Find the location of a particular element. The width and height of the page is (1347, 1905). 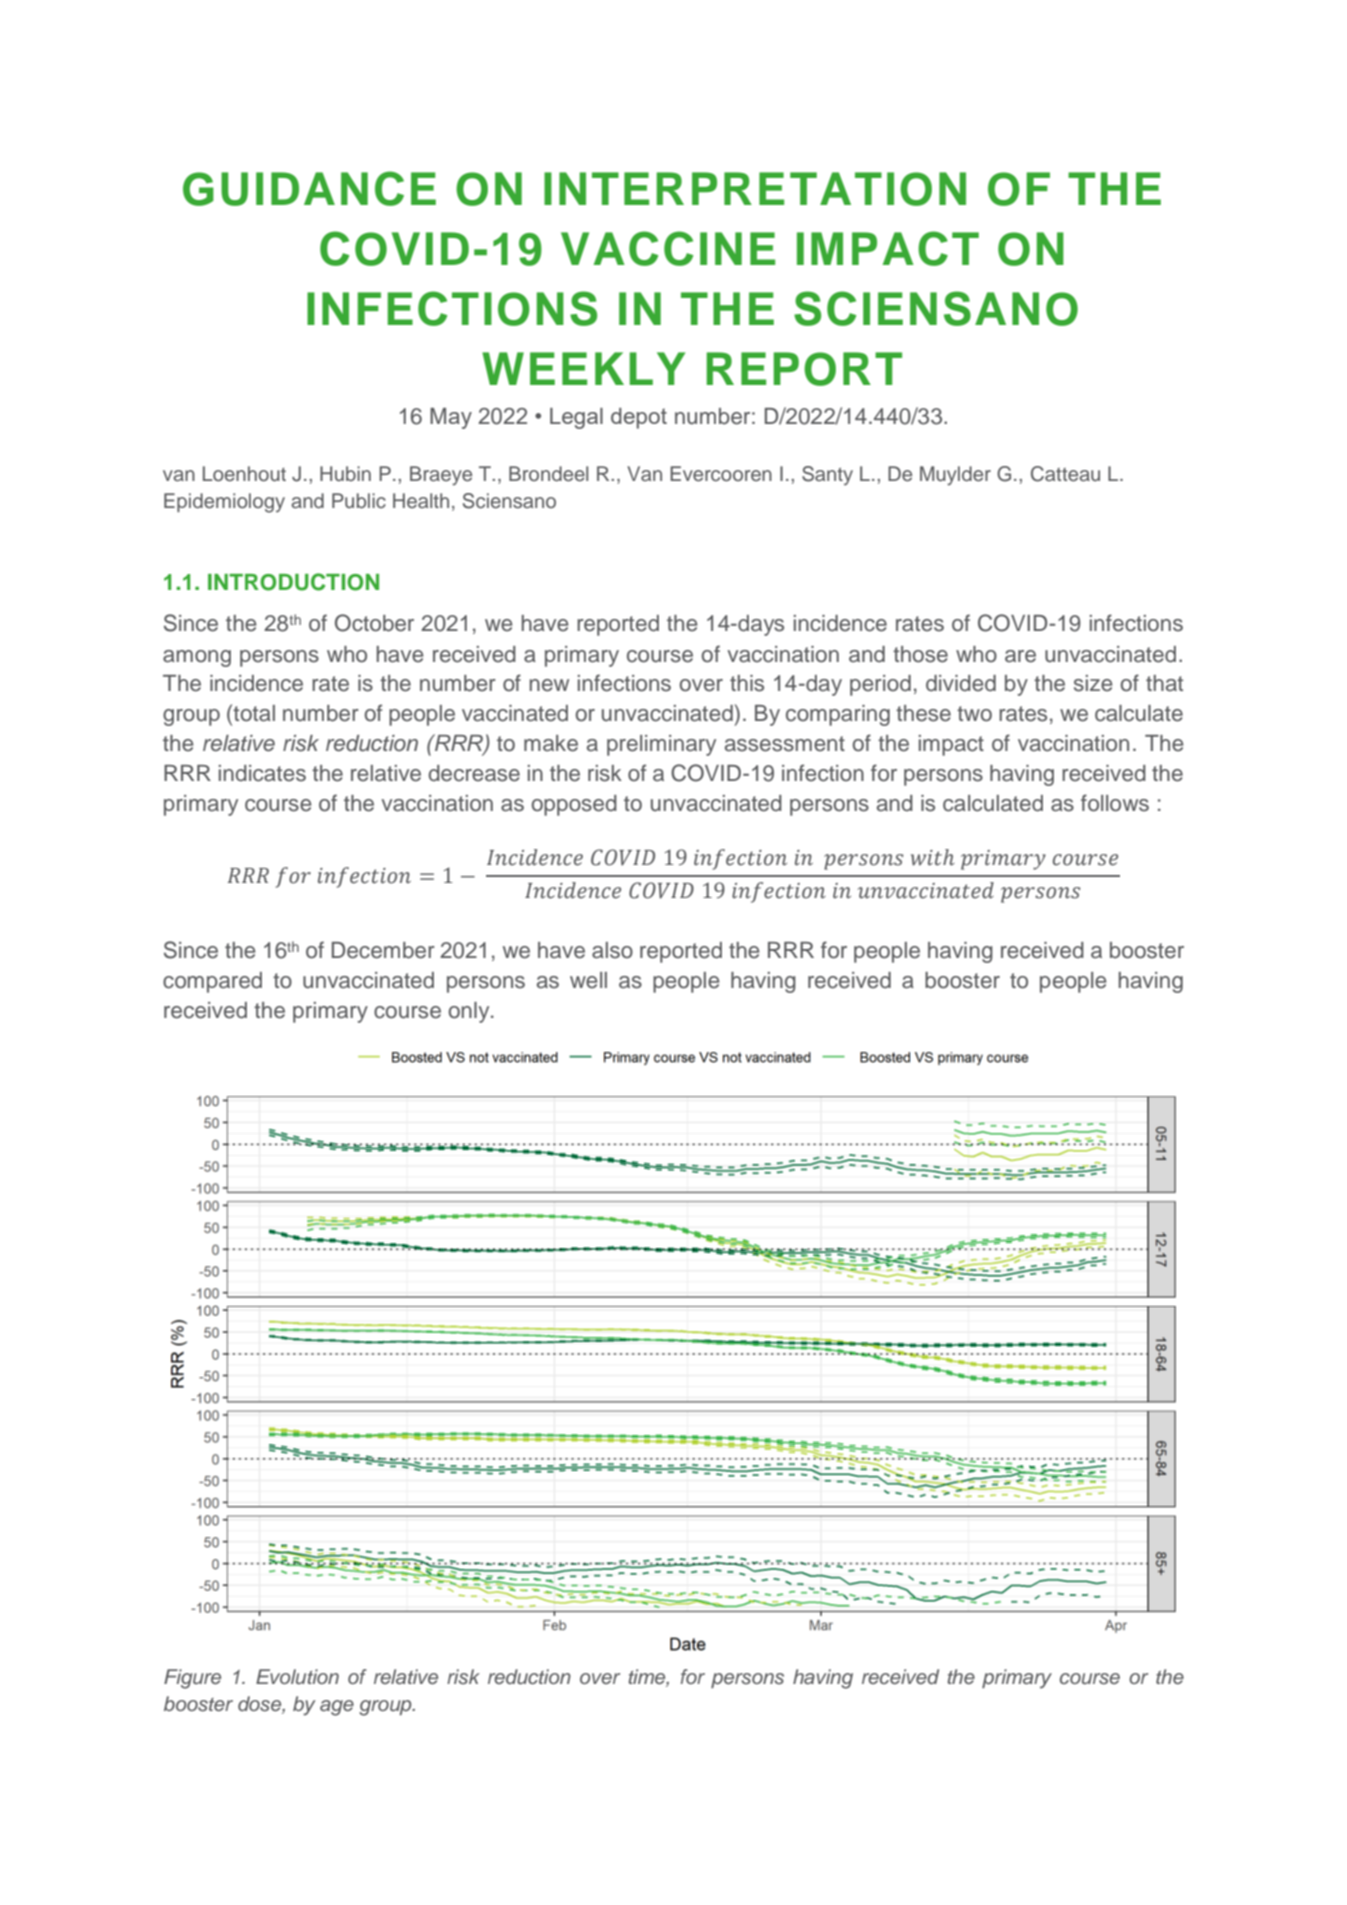

VACCINE is located at coordinates (668, 248).
